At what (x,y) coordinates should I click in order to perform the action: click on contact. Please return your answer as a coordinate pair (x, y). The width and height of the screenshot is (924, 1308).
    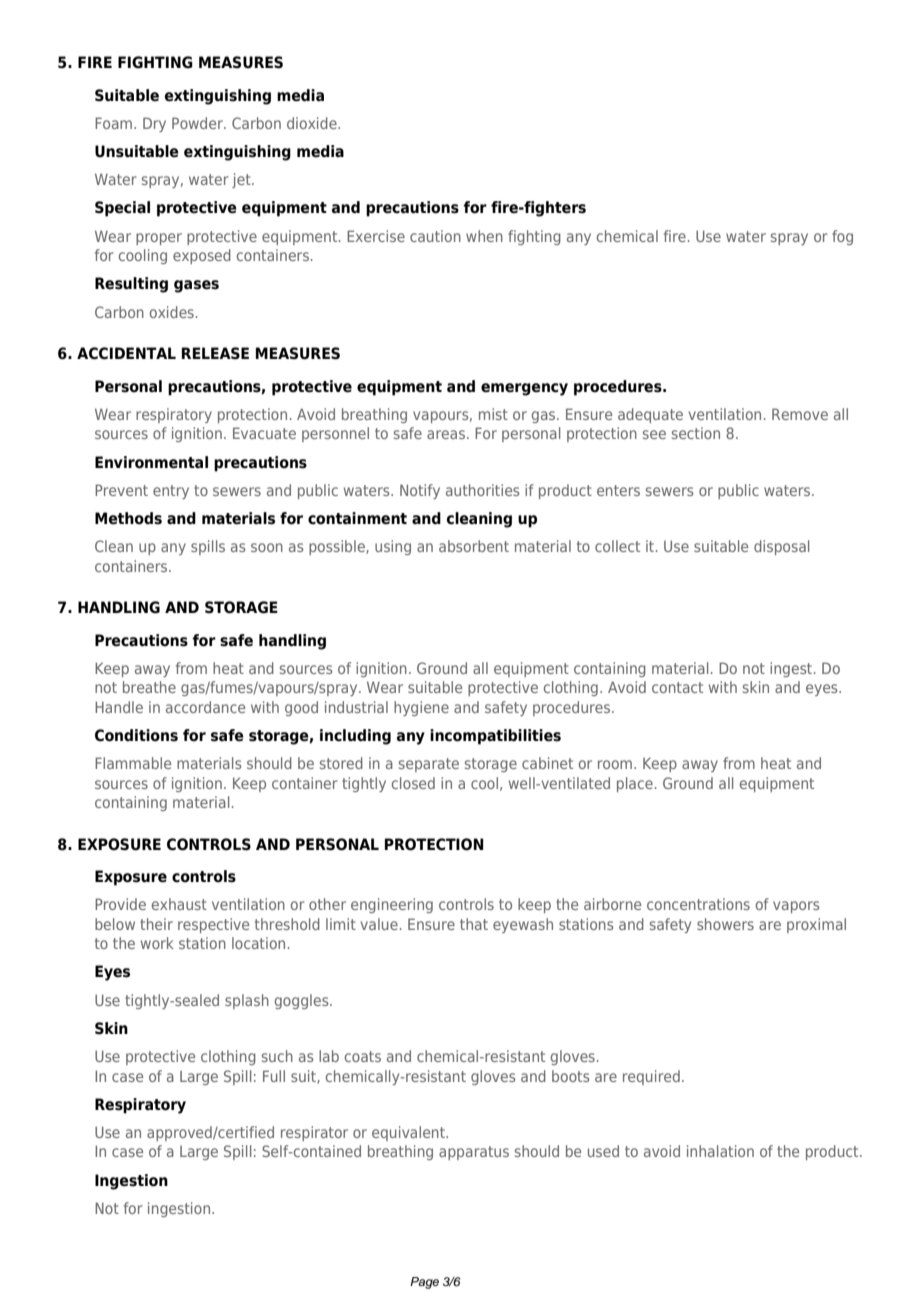
    Looking at the image, I should click on (677, 687).
